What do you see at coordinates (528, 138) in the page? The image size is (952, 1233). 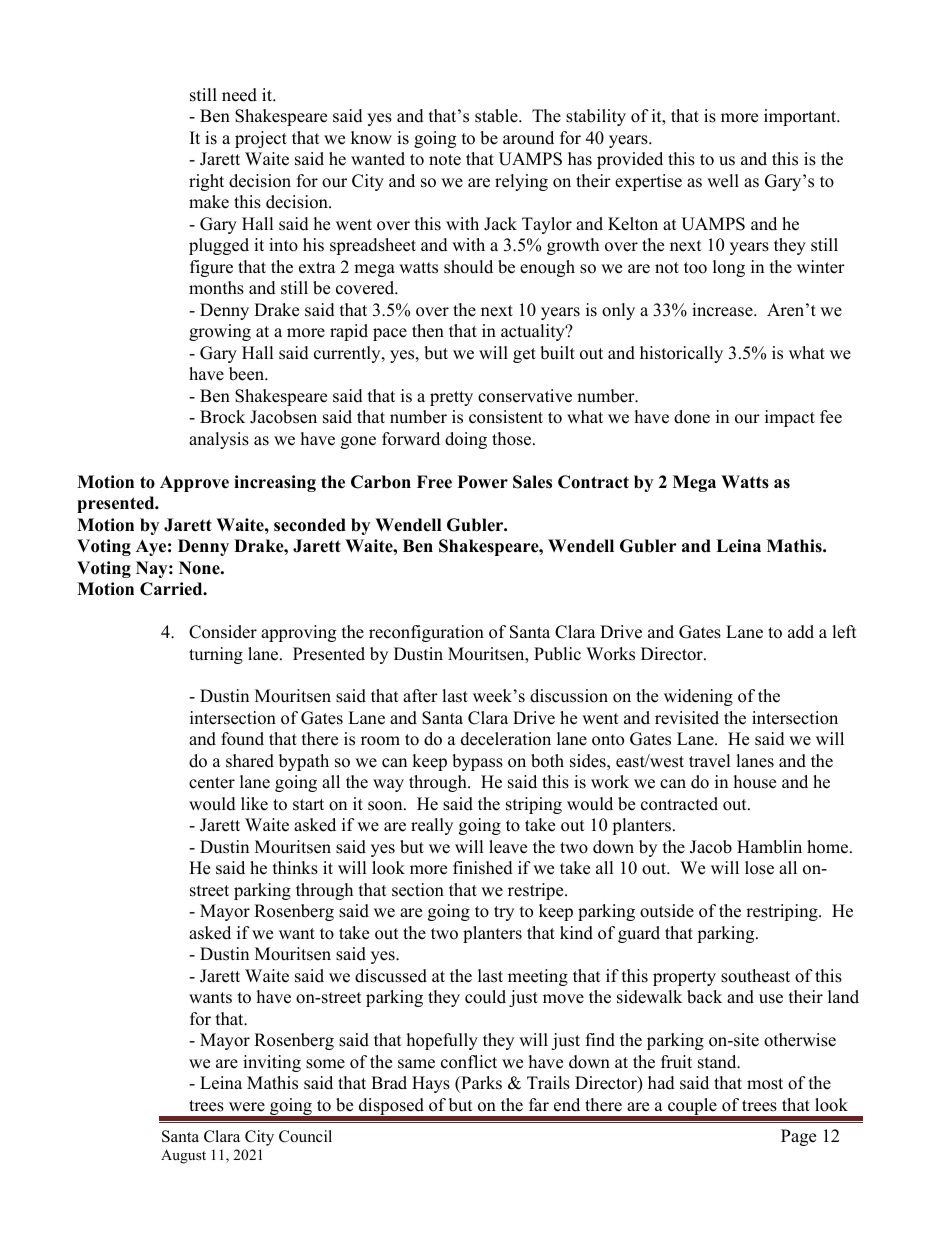 I see `around` at bounding box center [528, 138].
